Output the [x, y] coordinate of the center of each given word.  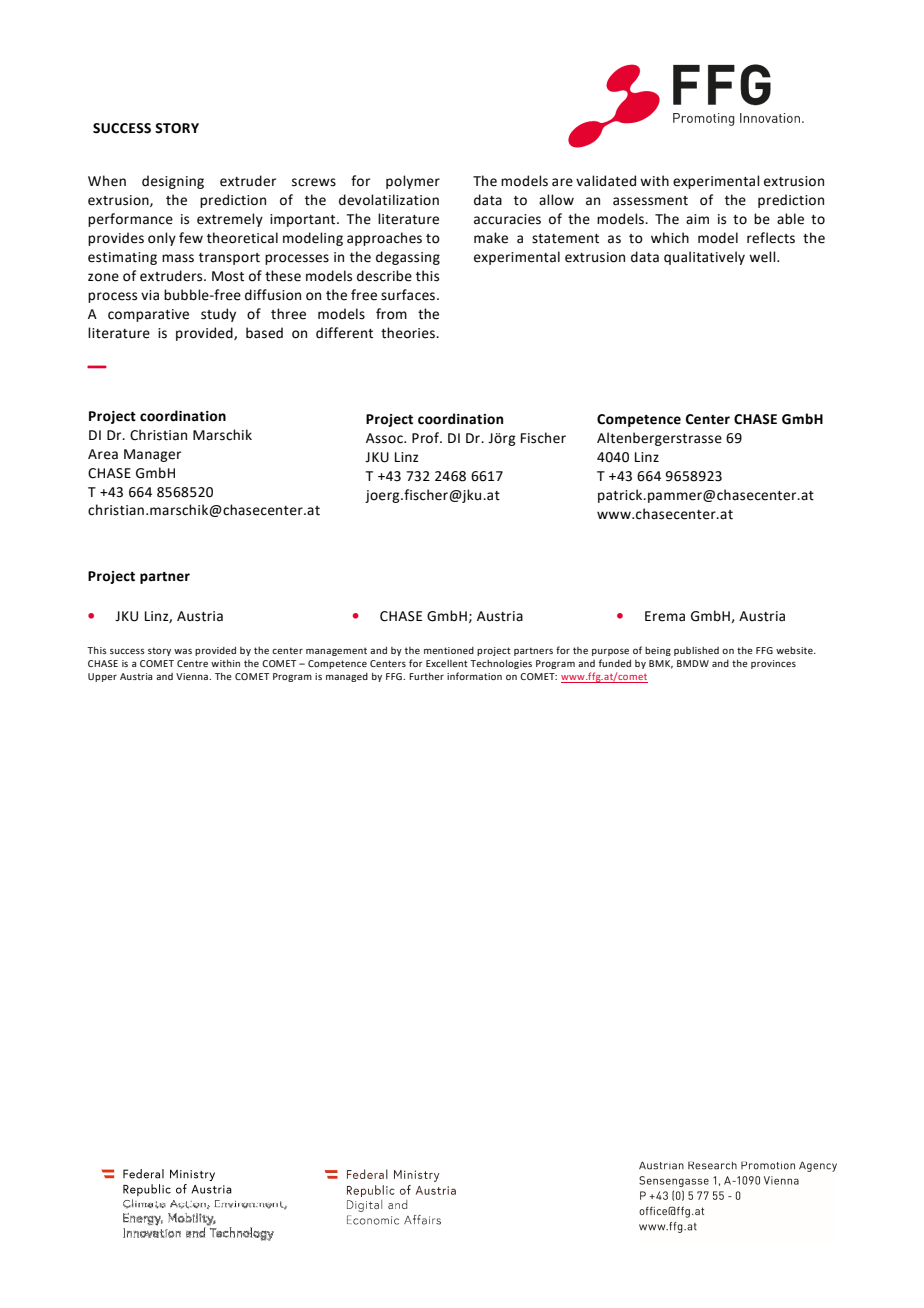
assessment [650, 201]
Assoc [385, 438]
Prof [427, 438]
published [696, 651]
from [391, 314]
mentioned [449, 650]
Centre [192, 663]
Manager [152, 455]
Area [103, 454]
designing [173, 182]
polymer [413, 182]
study [218, 315]
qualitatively [704, 258]
